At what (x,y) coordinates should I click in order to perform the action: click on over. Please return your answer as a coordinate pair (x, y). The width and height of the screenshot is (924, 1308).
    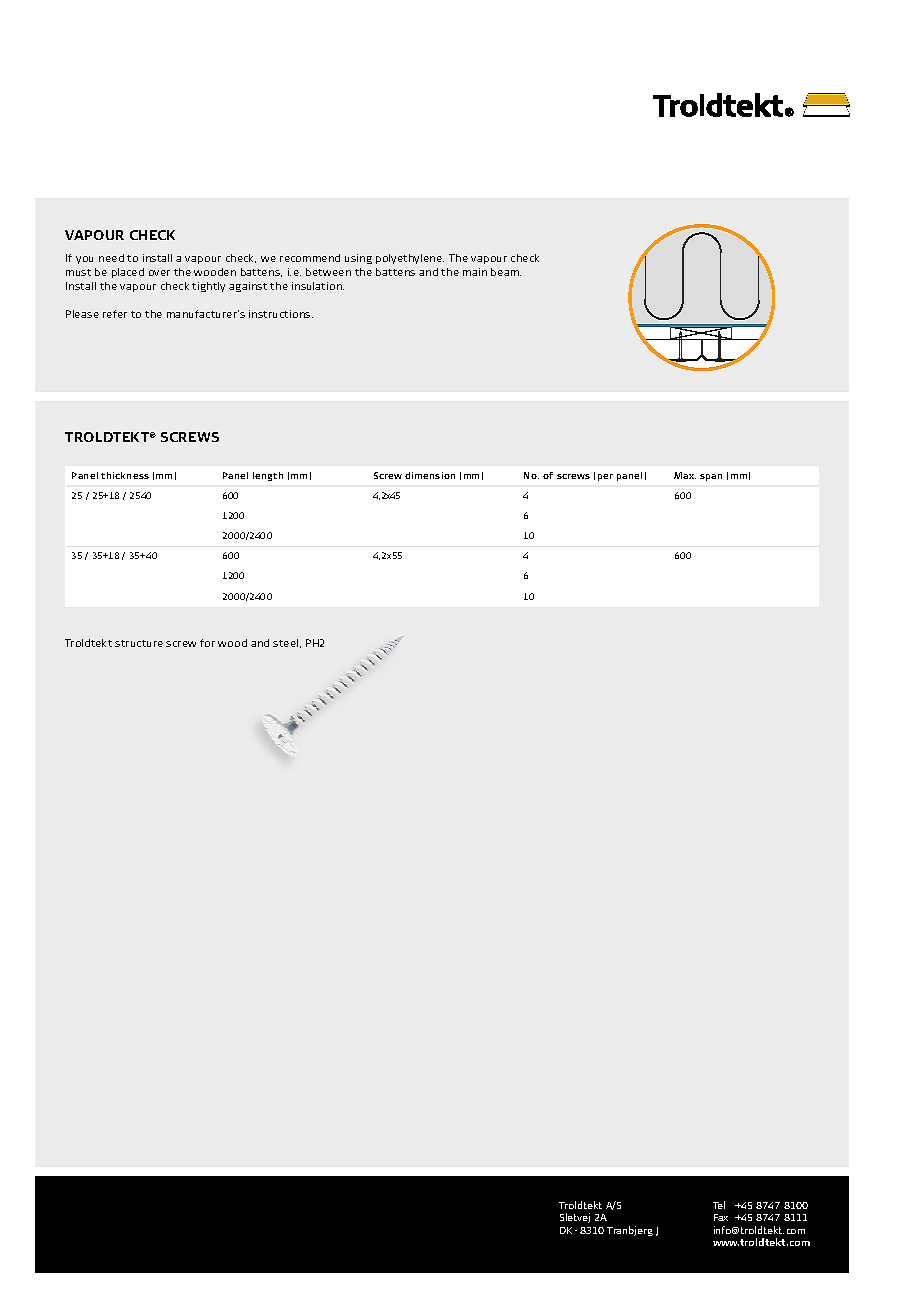
    Looking at the image, I should click on (159, 273).
